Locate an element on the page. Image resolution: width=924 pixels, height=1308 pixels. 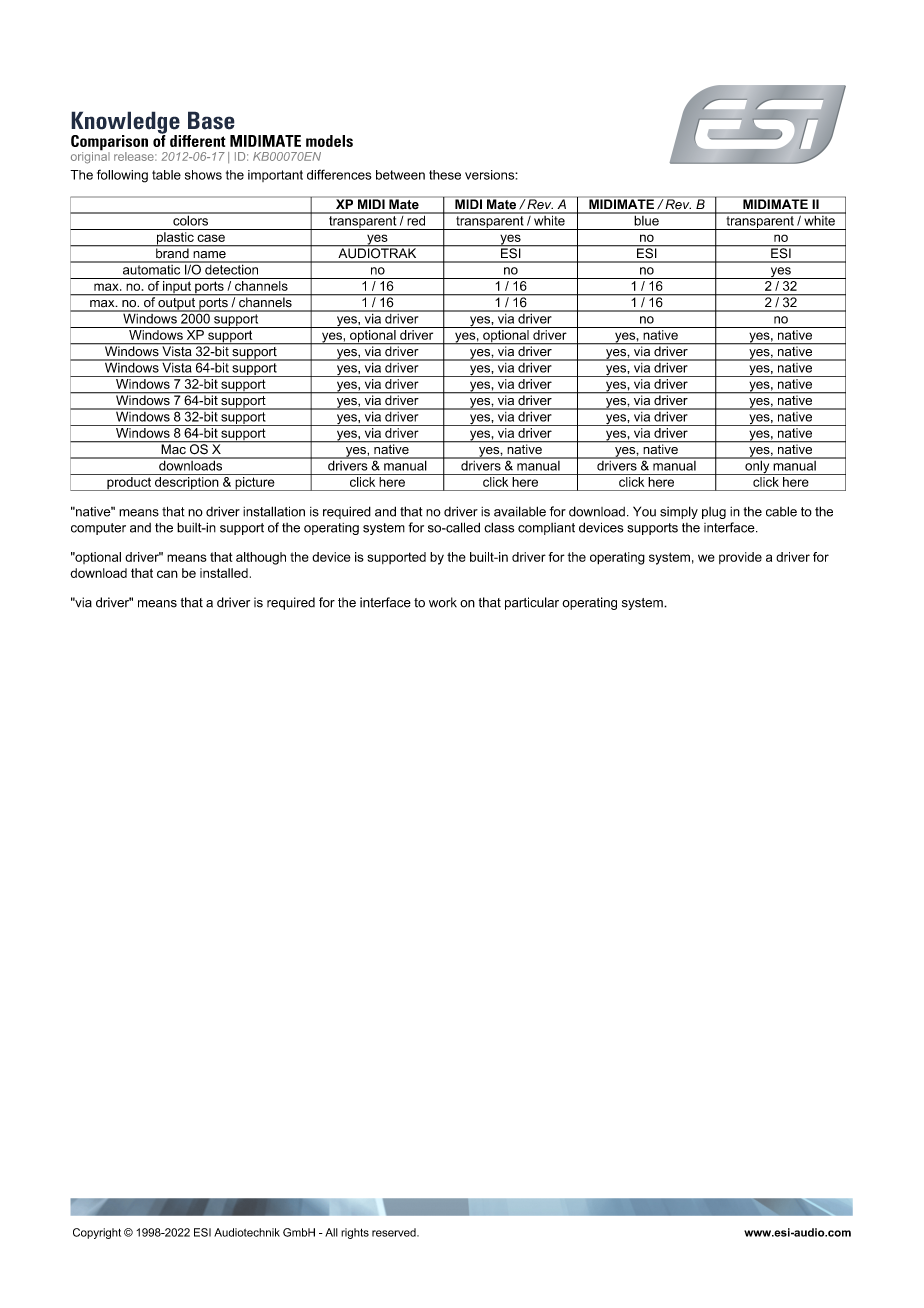
these is located at coordinates (445, 175).
